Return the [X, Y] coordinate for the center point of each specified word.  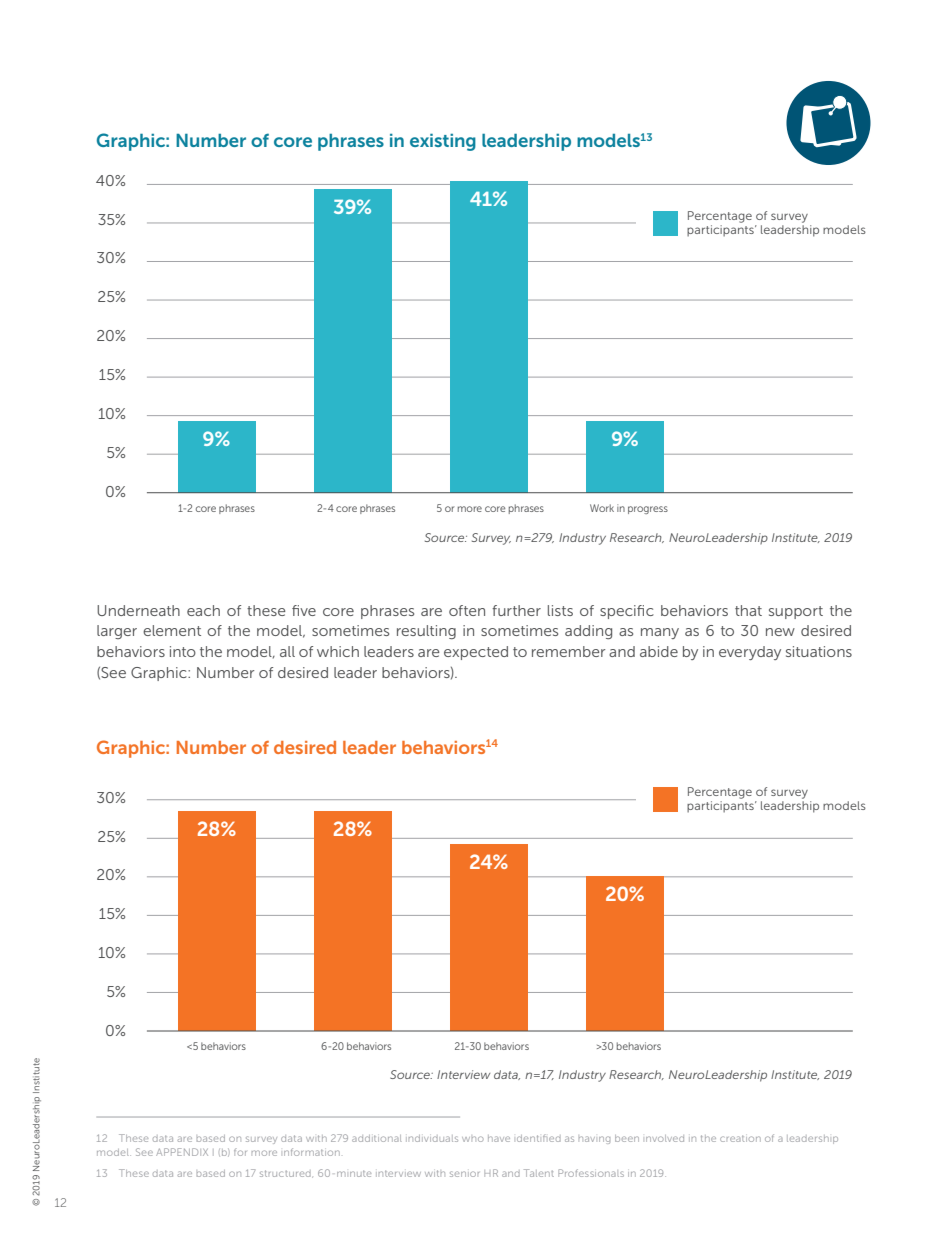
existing [443, 142]
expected [476, 653]
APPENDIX [182, 1152]
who [473, 1139]
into [183, 651]
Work [602, 508]
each [203, 610]
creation [740, 1138]
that [748, 610]
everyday [750, 653]
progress [648, 510]
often [467, 610]
